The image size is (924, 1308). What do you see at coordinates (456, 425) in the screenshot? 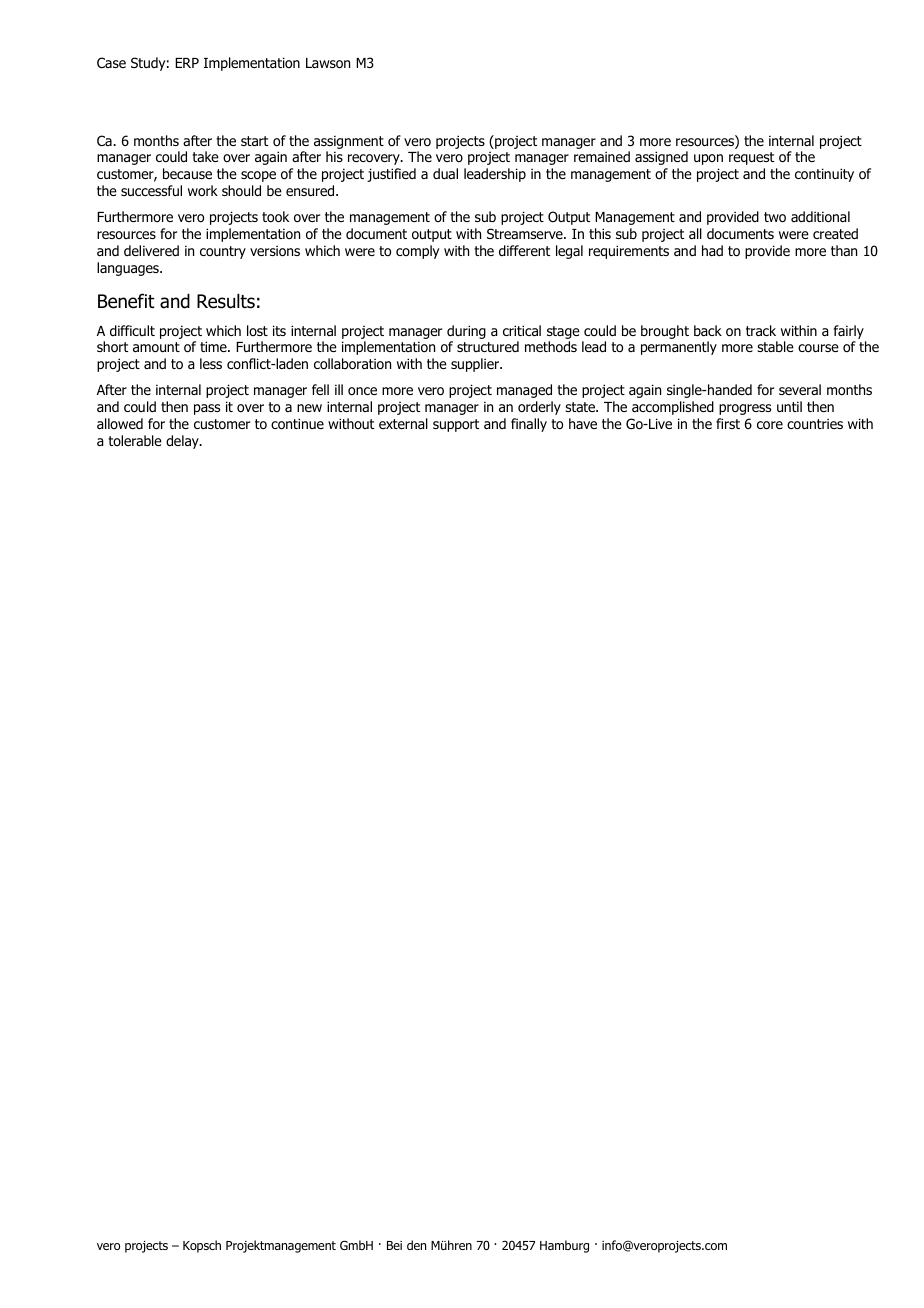
I see `support` at bounding box center [456, 425].
